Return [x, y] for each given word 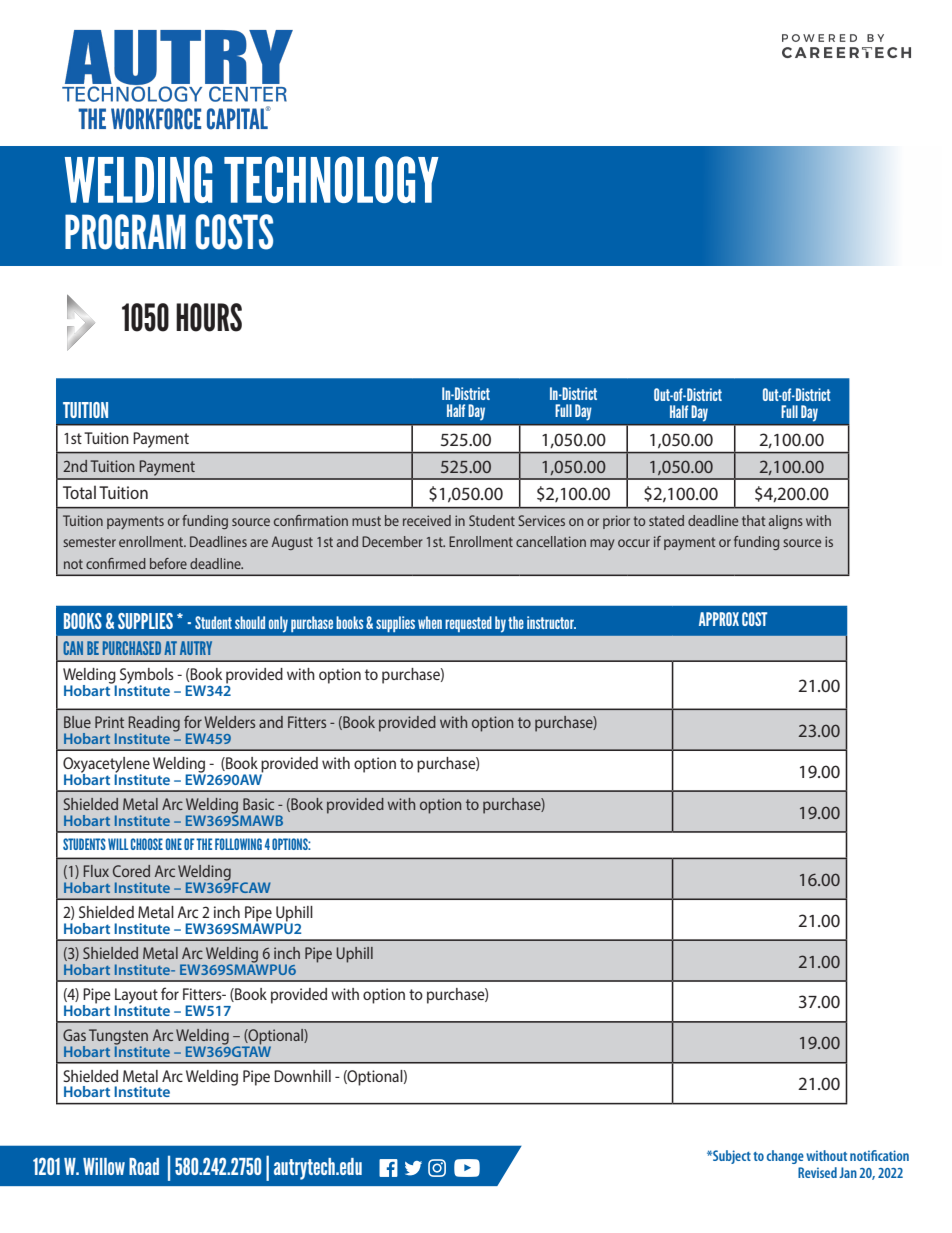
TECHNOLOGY [331, 179]
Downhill [302, 1076]
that [753, 520]
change [785, 1157]
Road [144, 1166]
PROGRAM [125, 232]
